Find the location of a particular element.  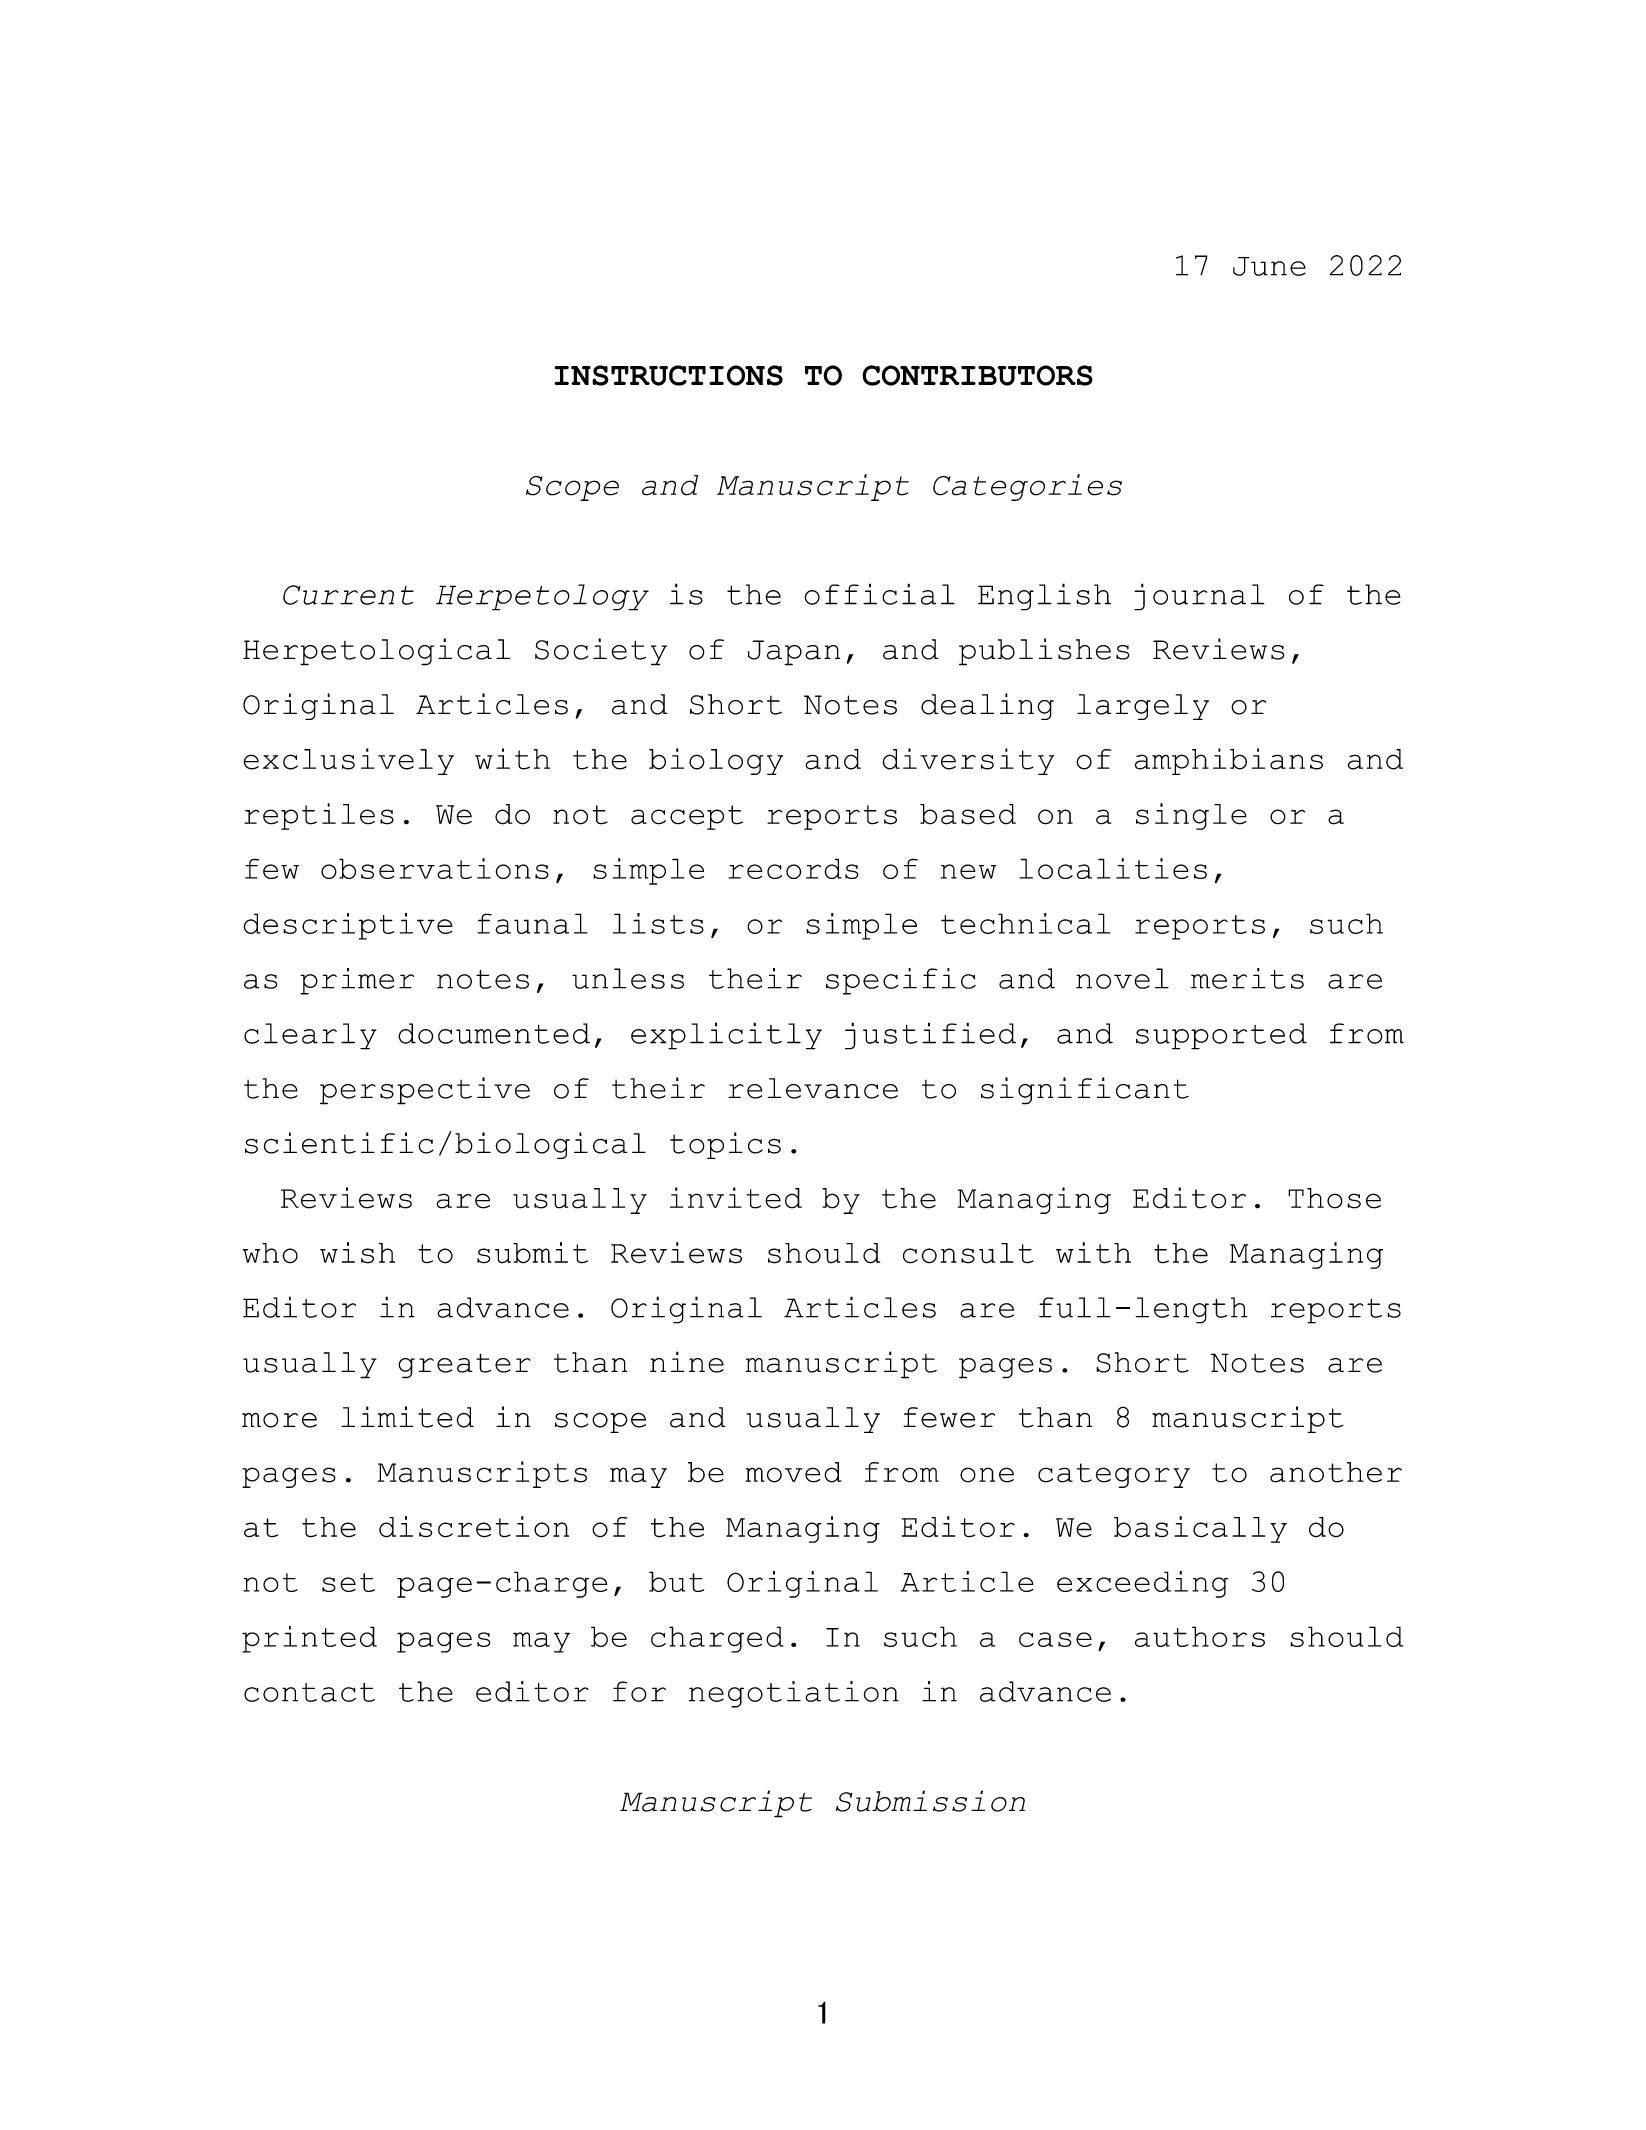

supported is located at coordinates (1221, 1036).
